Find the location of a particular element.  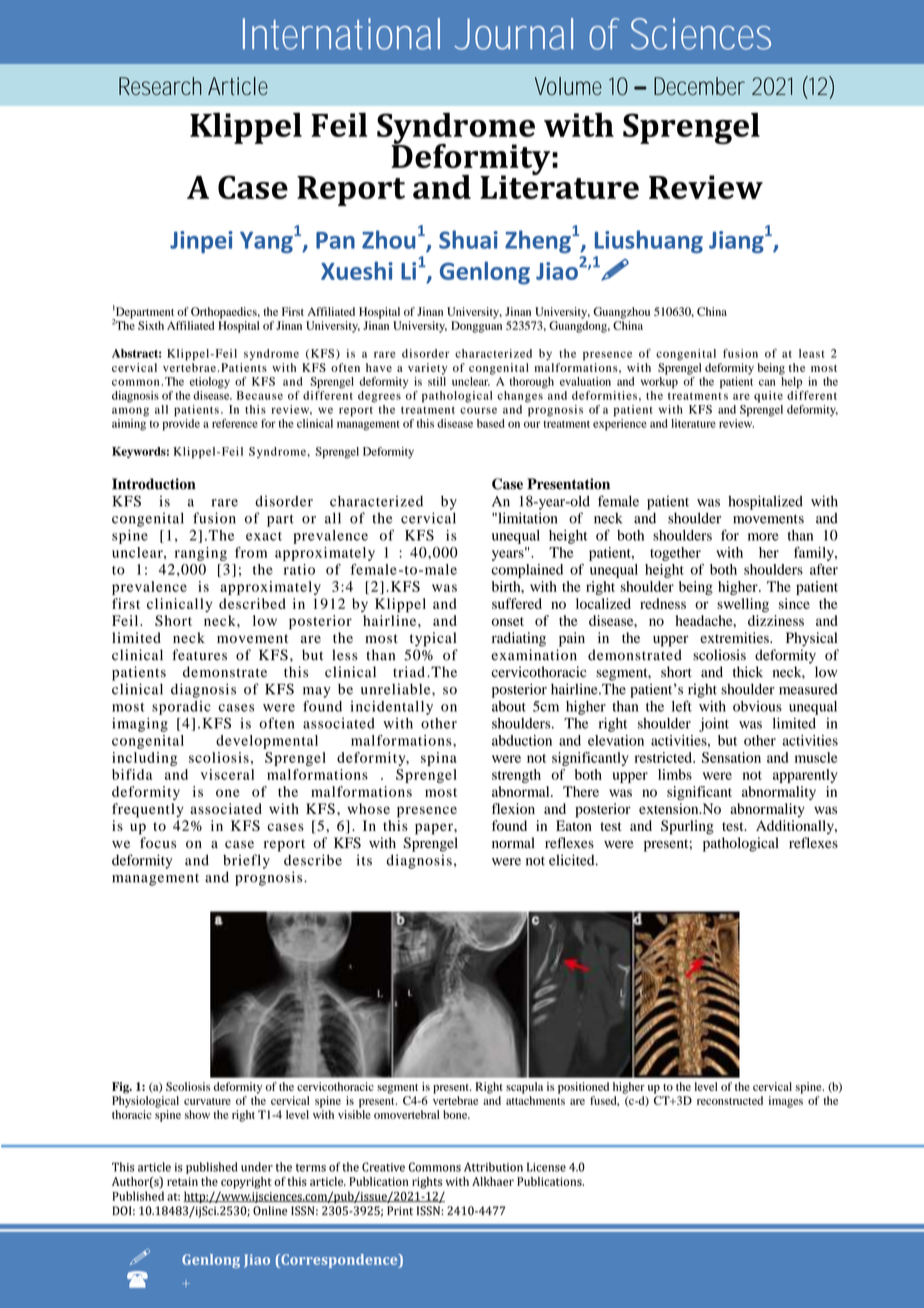

Journal is located at coordinates (513, 34).
